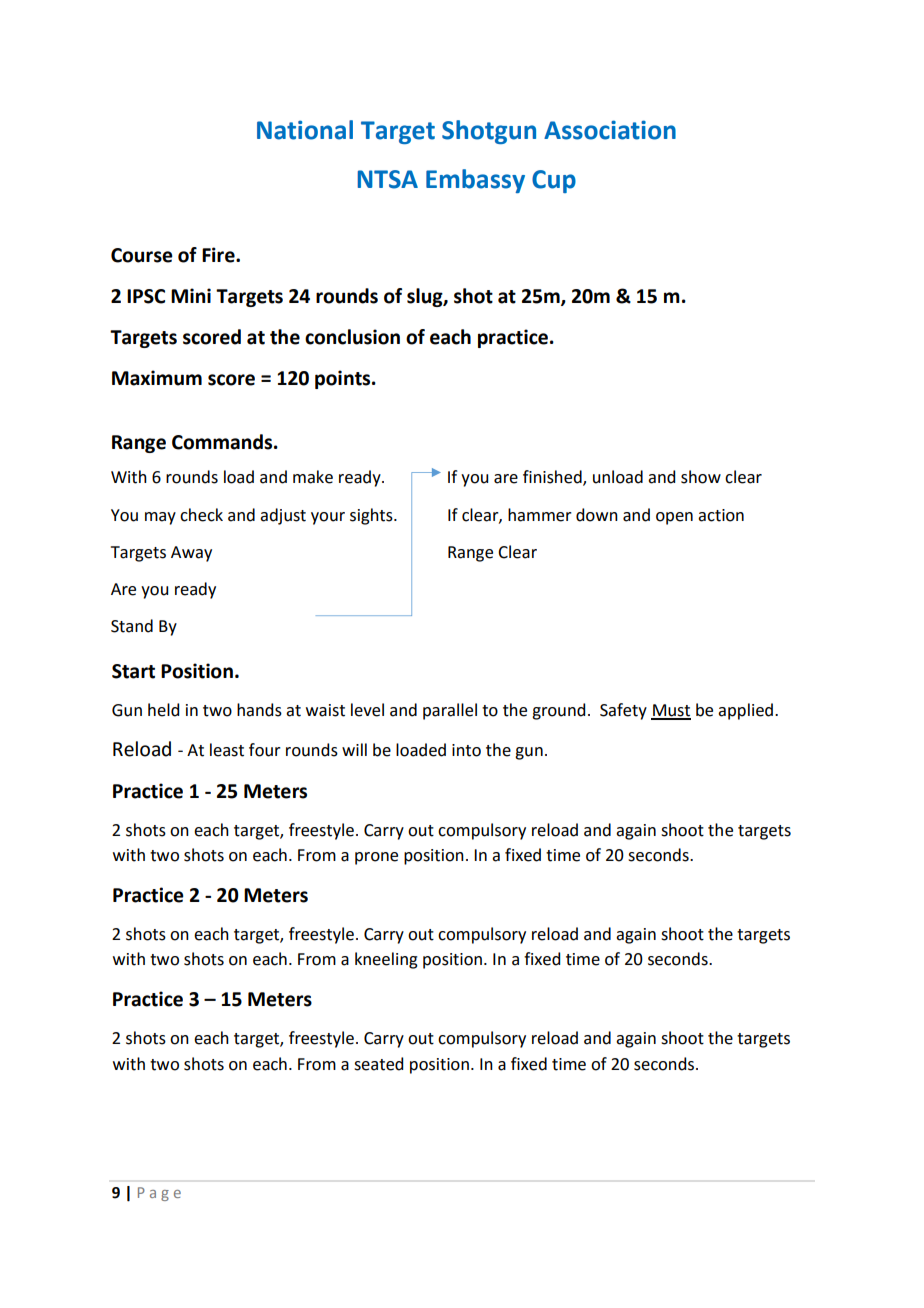 The image size is (924, 1308). I want to click on show, so click(701, 477).
